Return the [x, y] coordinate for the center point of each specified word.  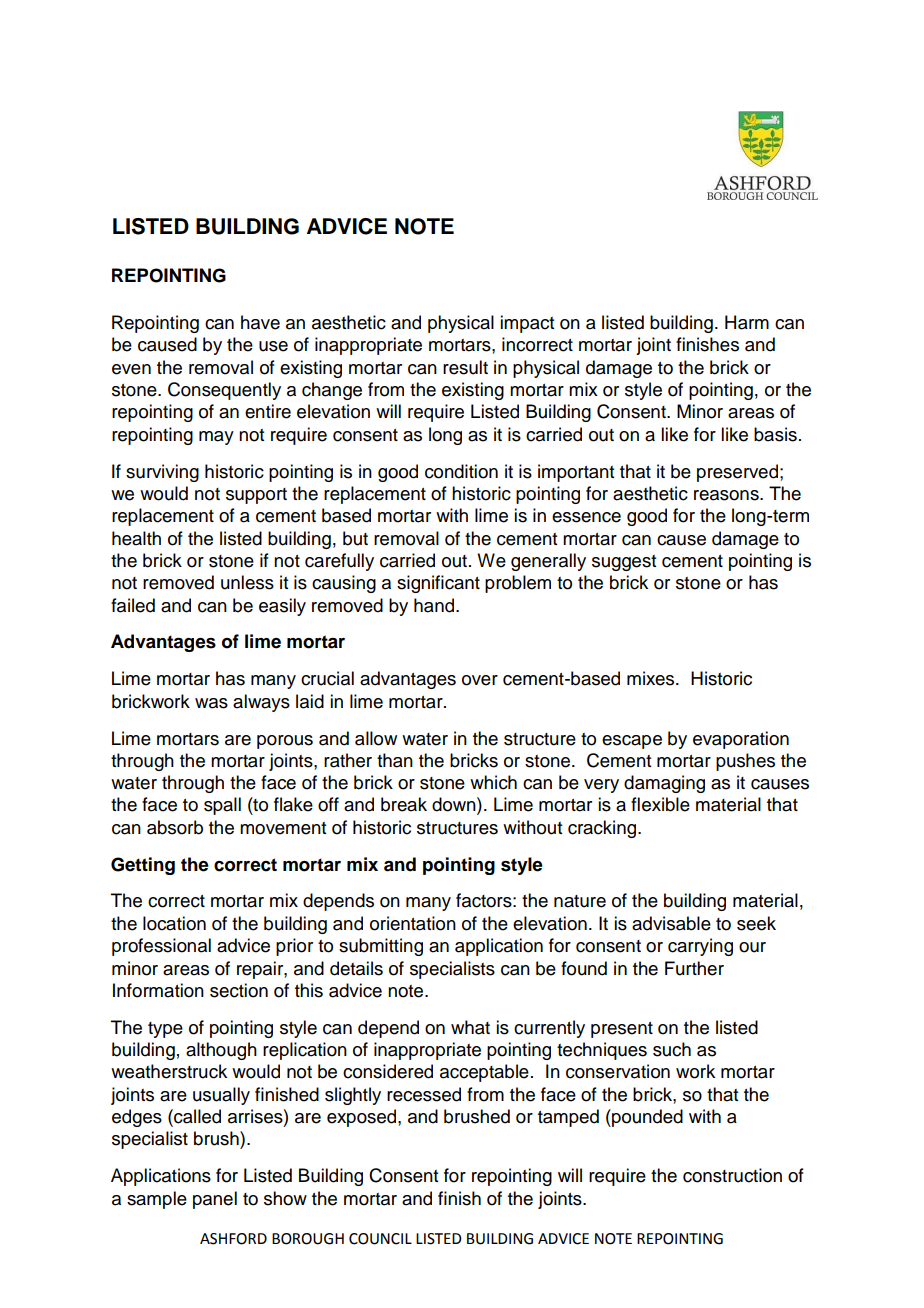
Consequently [224, 391]
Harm [747, 322]
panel [215, 1200]
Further [694, 968]
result [465, 367]
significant [438, 584]
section [239, 990]
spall [222, 806]
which [493, 782]
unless [247, 582]
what [470, 1027]
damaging [664, 784]
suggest [624, 563]
